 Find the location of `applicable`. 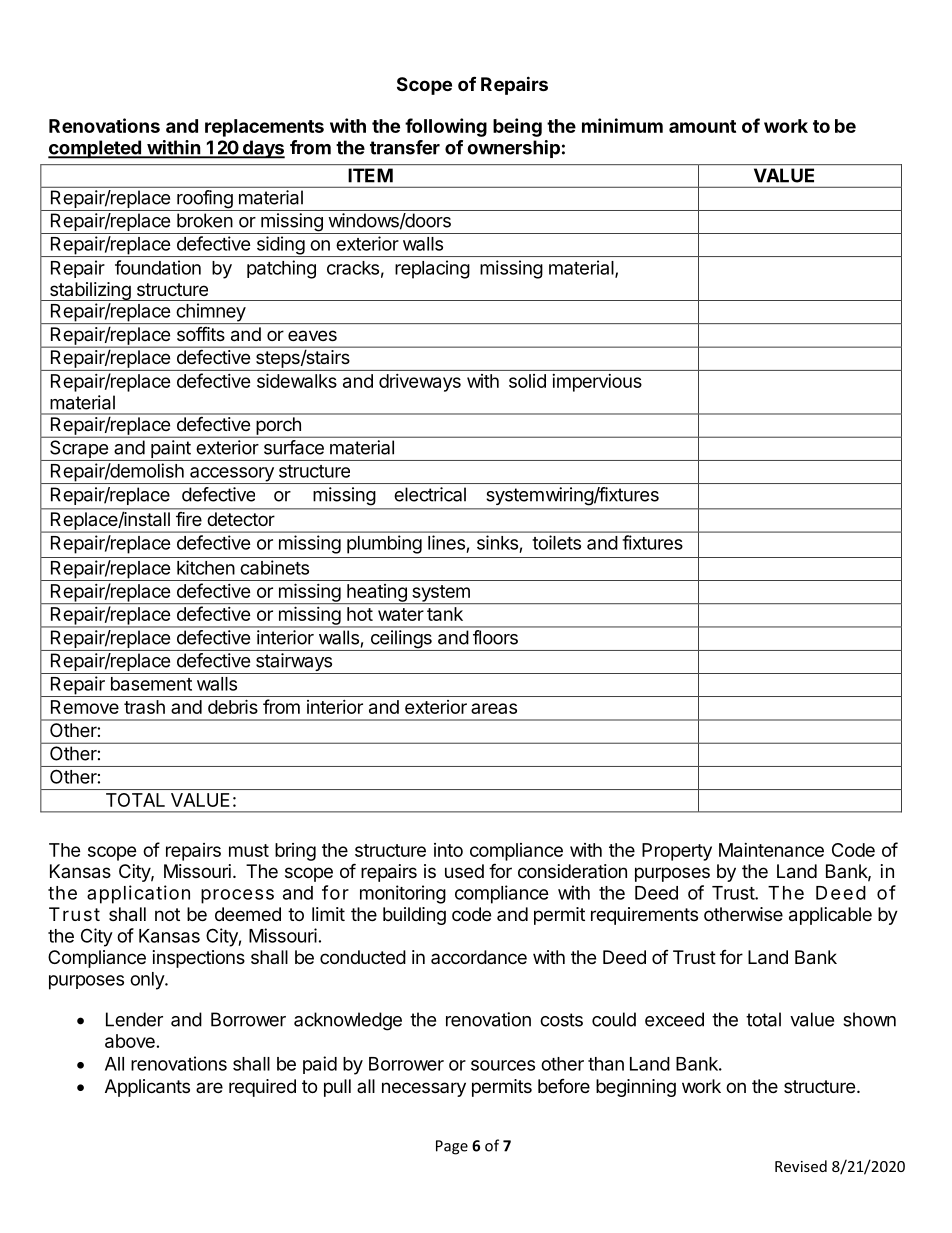

applicable is located at coordinates (830, 916).
